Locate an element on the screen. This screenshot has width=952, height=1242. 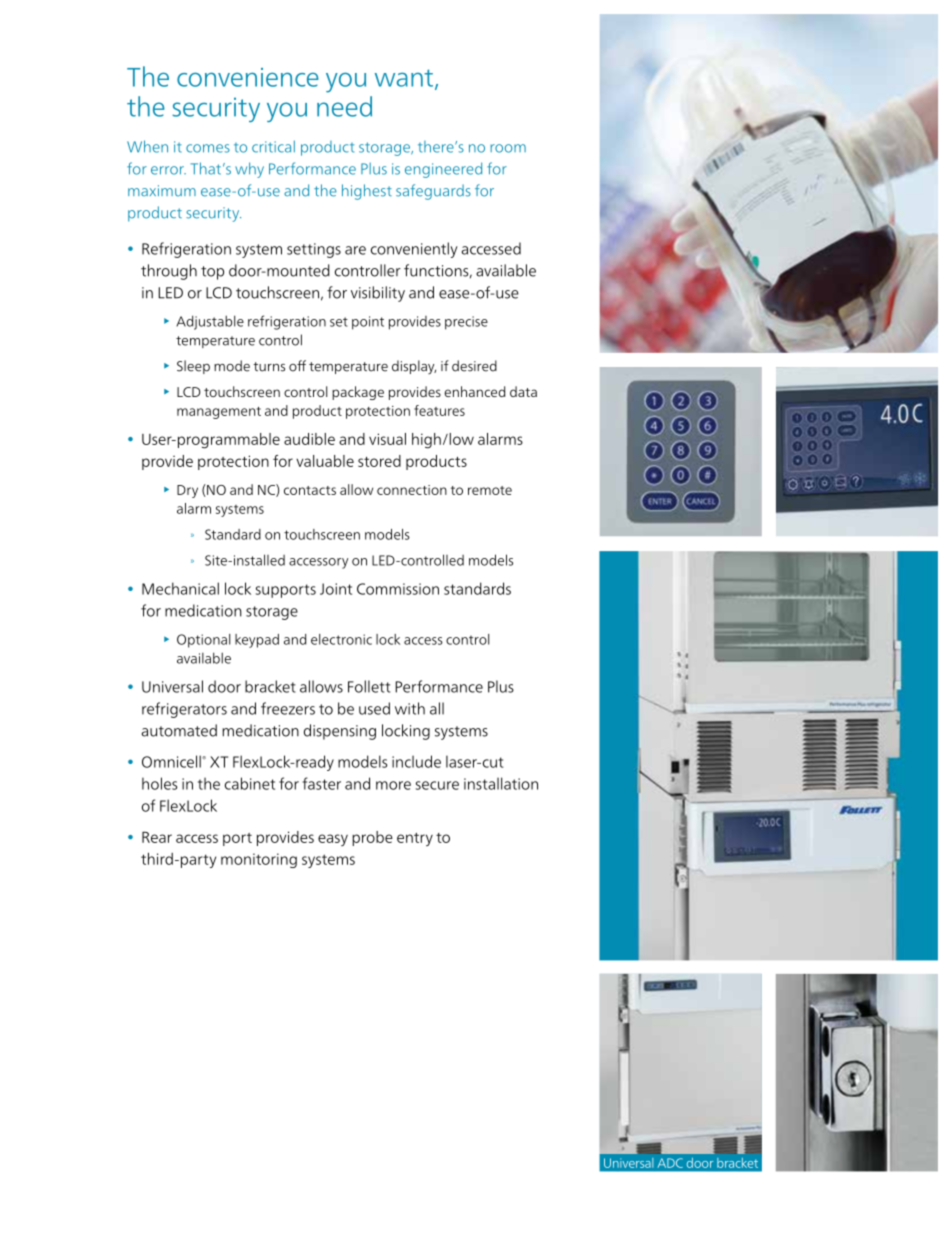
room is located at coordinates (508, 148).
